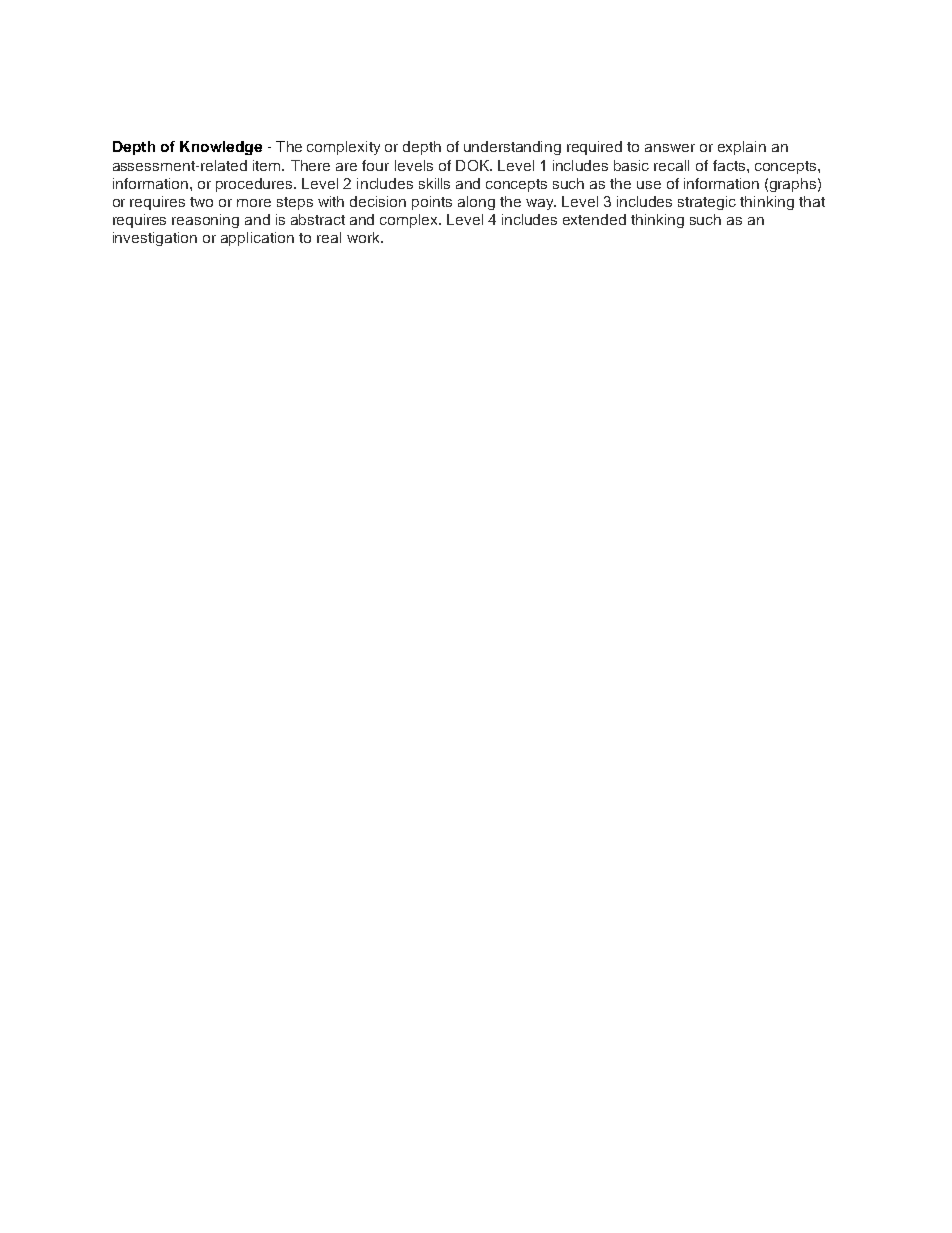 This image has width=952, height=1233. I want to click on use, so click(649, 185).
